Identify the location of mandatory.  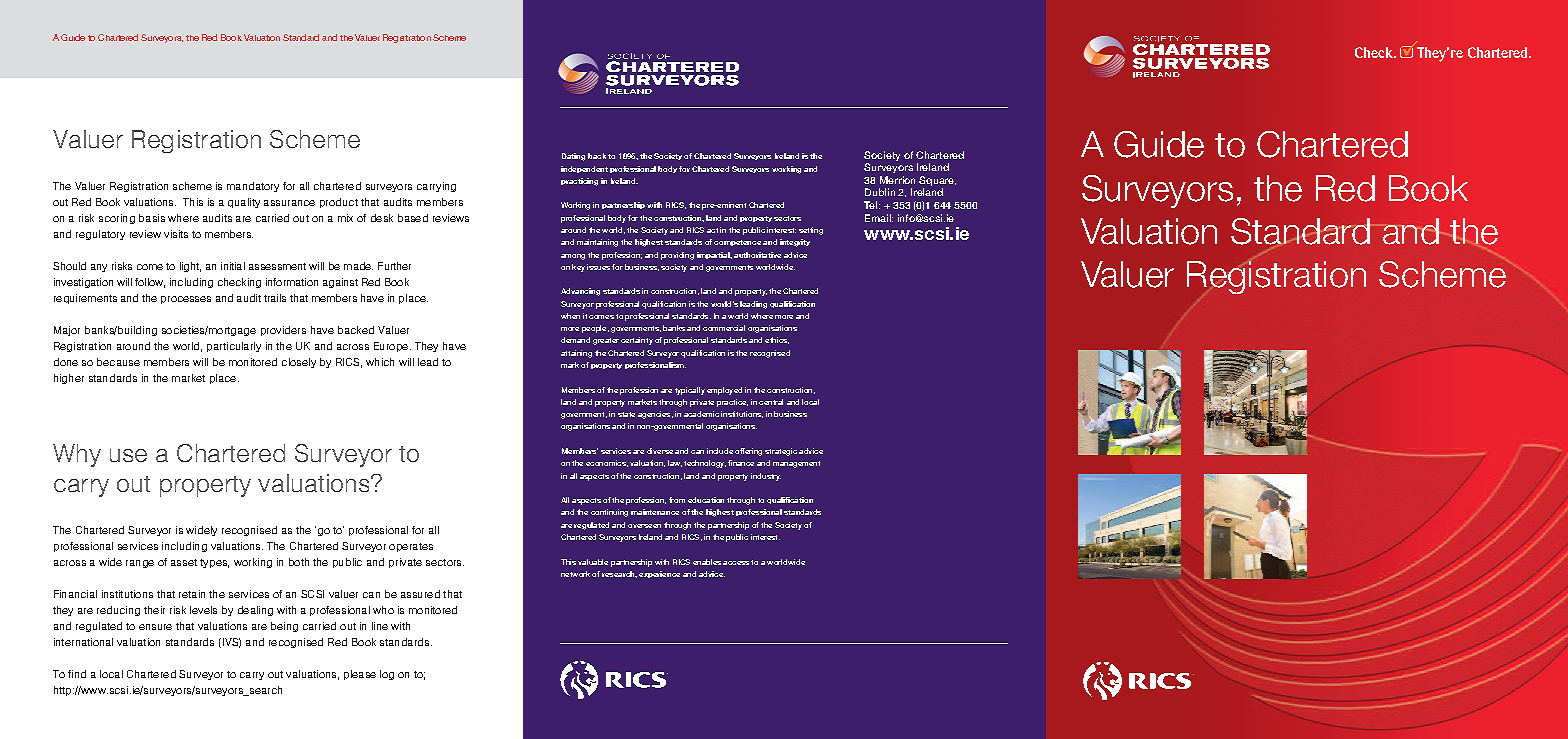
(253, 187).
